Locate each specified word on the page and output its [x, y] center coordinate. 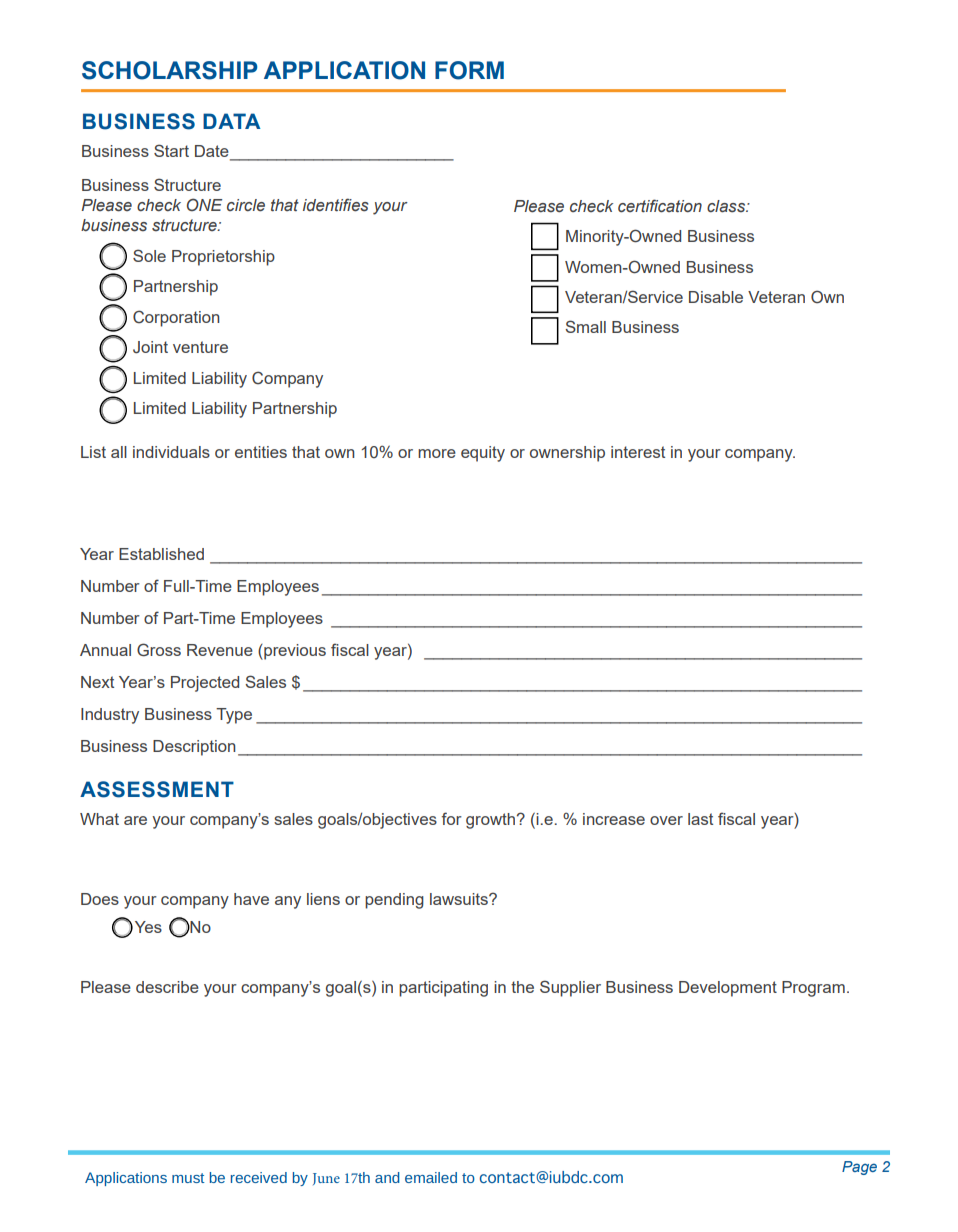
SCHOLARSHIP [169, 70]
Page [859, 1168]
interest [638, 452]
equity [483, 454]
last [700, 819]
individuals [171, 452]
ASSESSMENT [157, 789]
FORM [469, 70]
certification [660, 206]
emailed [431, 1177]
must [188, 1178]
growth [492, 821]
